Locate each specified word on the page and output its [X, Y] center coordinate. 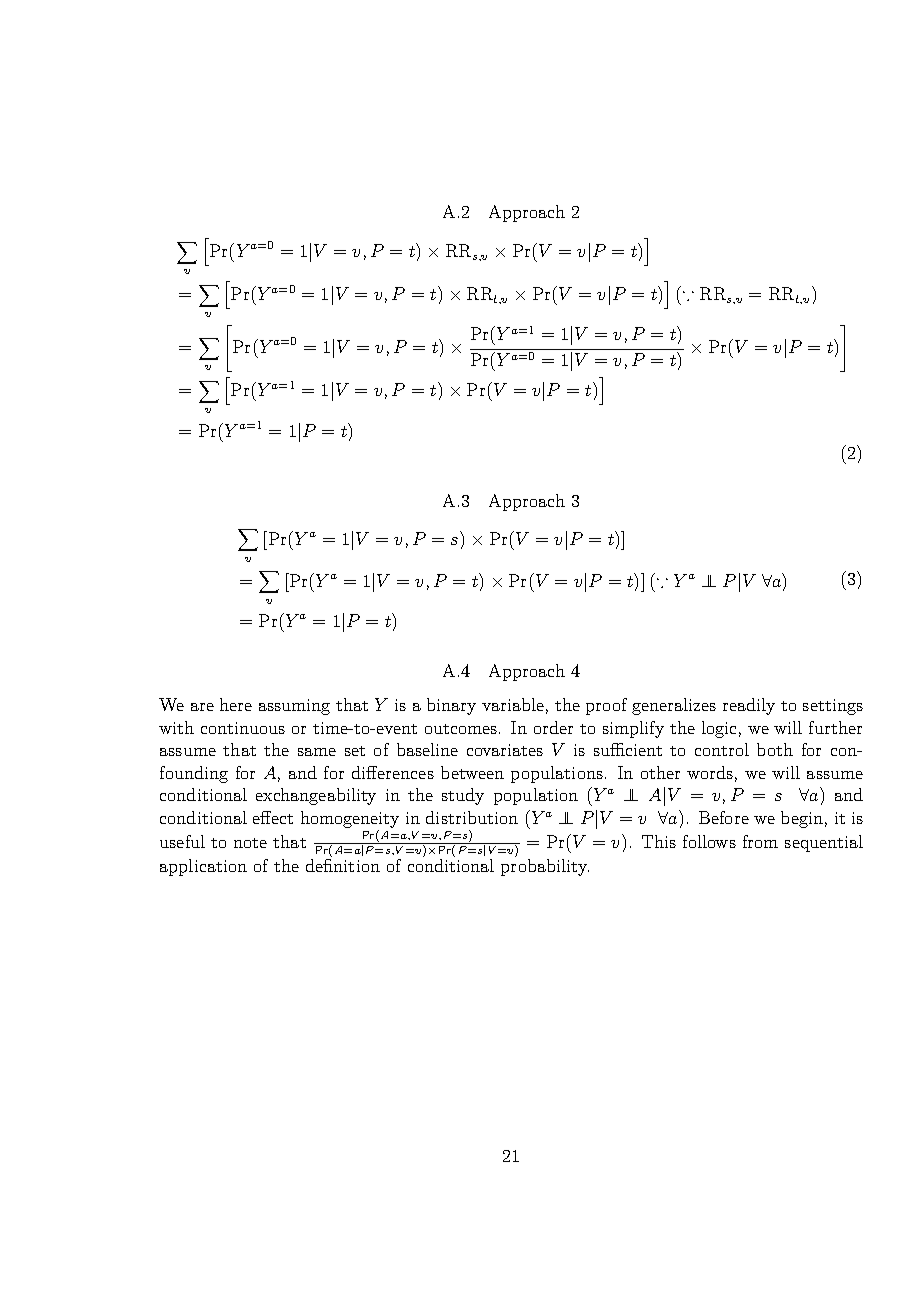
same [317, 752]
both [775, 749]
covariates [505, 750]
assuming [294, 707]
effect [273, 817]
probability [545, 867]
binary [451, 706]
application [203, 867]
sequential [824, 843]
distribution [472, 817]
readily [749, 706]
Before [724, 817]
